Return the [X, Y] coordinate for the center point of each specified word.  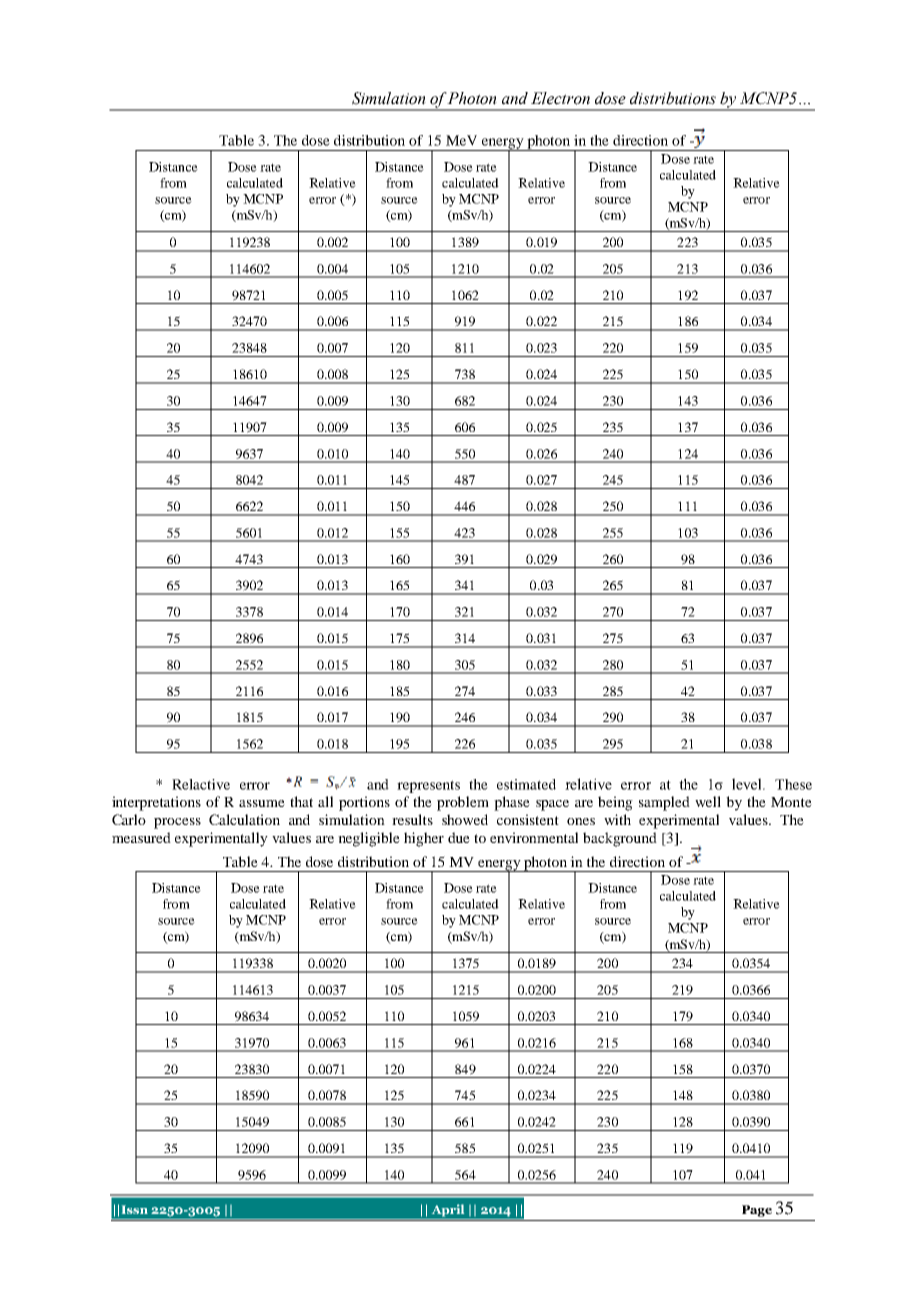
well [708, 801]
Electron [560, 98]
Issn [135, 1209]
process [177, 823]
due [459, 837]
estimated [526, 784]
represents [428, 786]
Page [757, 1211]
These [793, 784]
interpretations [156, 803]
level [748, 784]
